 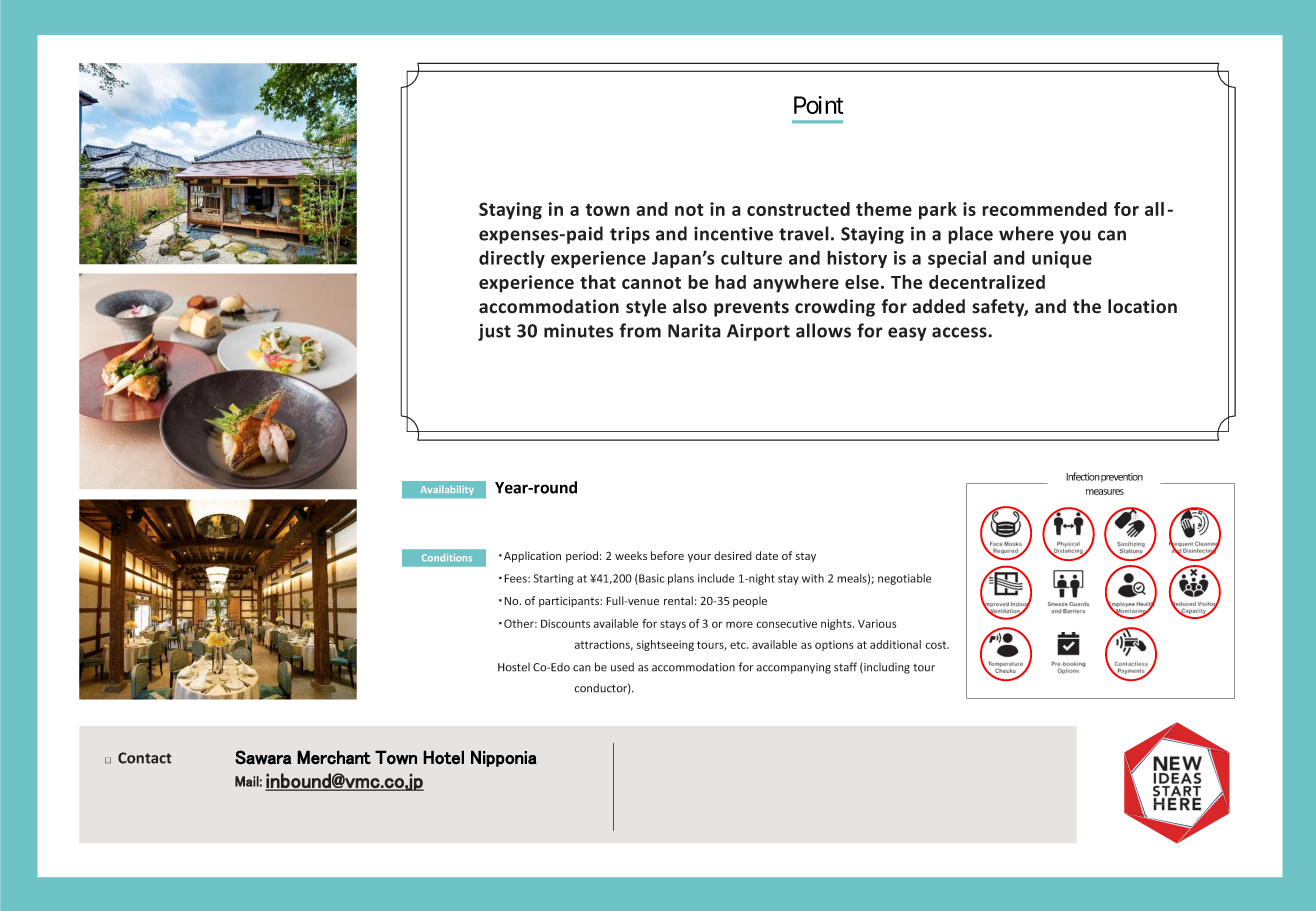 What do you see at coordinates (447, 490) in the page?
I see `Availability` at bounding box center [447, 490].
